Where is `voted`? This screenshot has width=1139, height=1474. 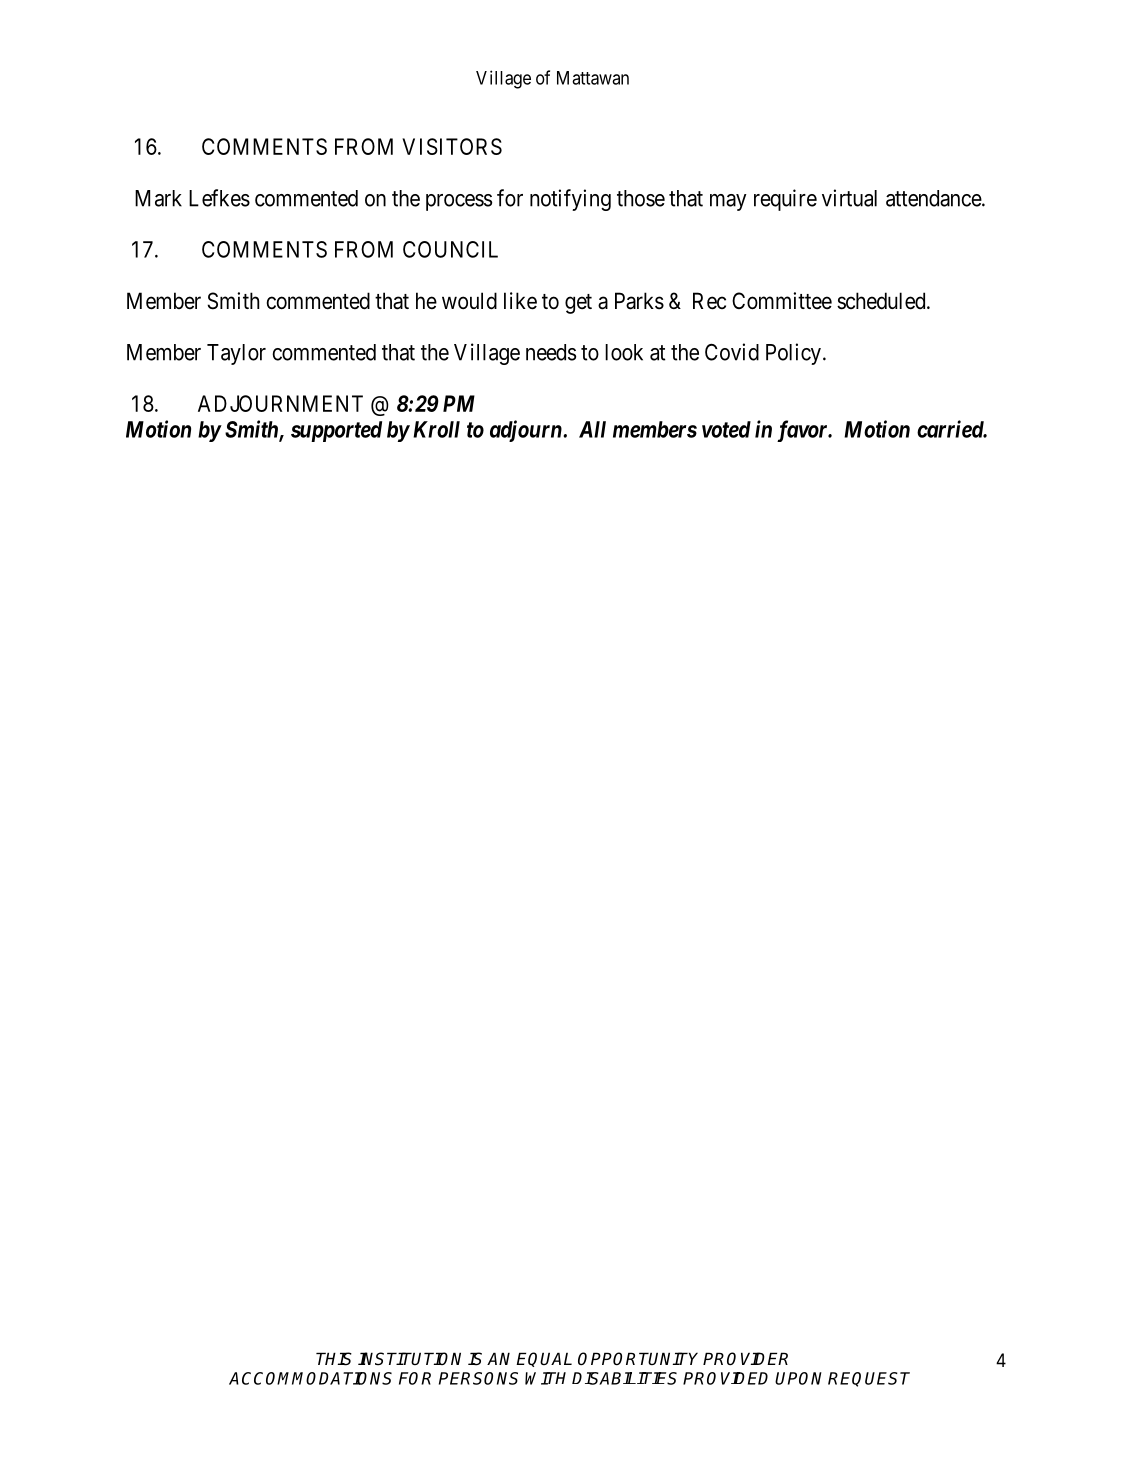 voted is located at coordinates (726, 429).
